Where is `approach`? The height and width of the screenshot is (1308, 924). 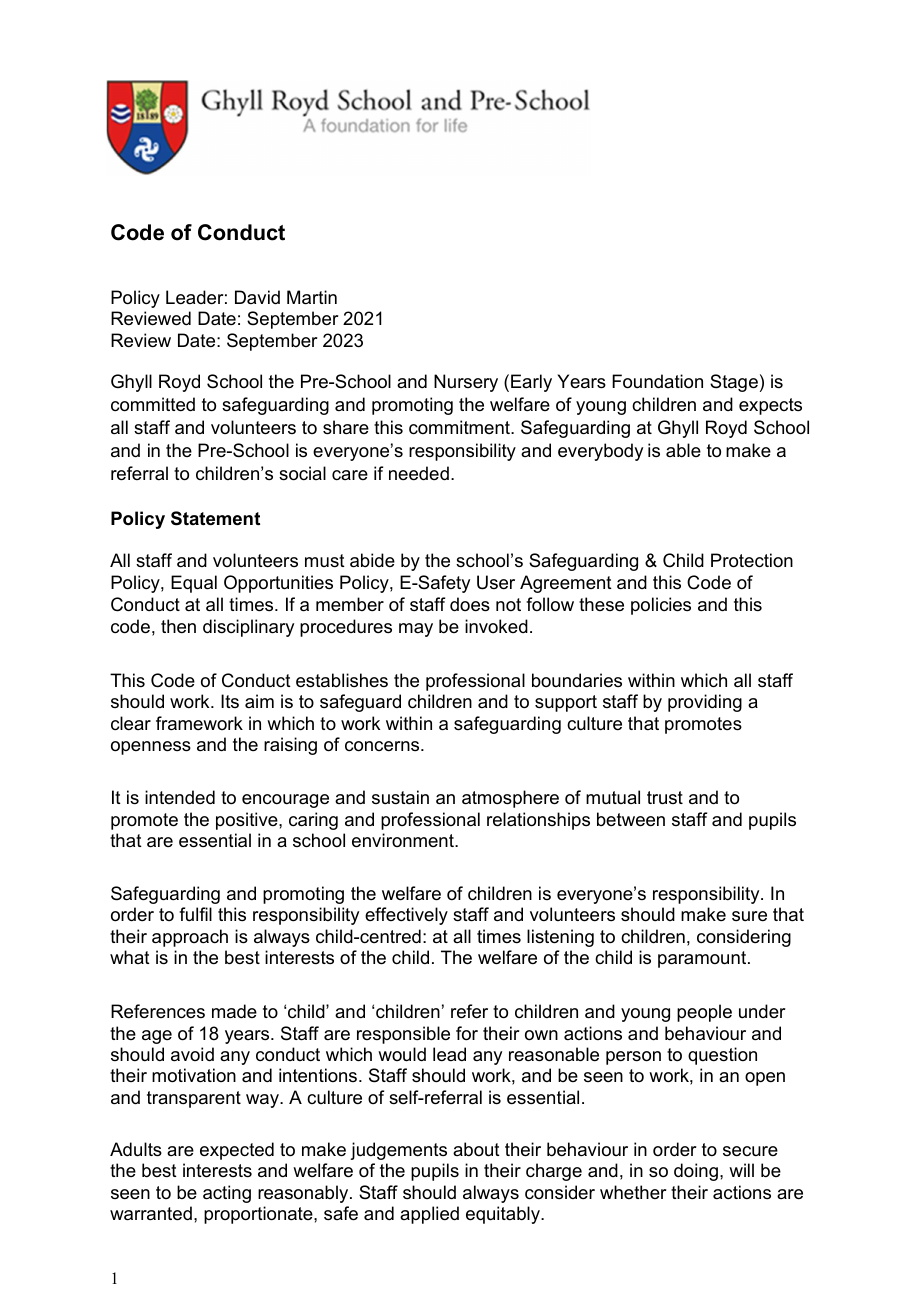 approach is located at coordinates (190, 938).
